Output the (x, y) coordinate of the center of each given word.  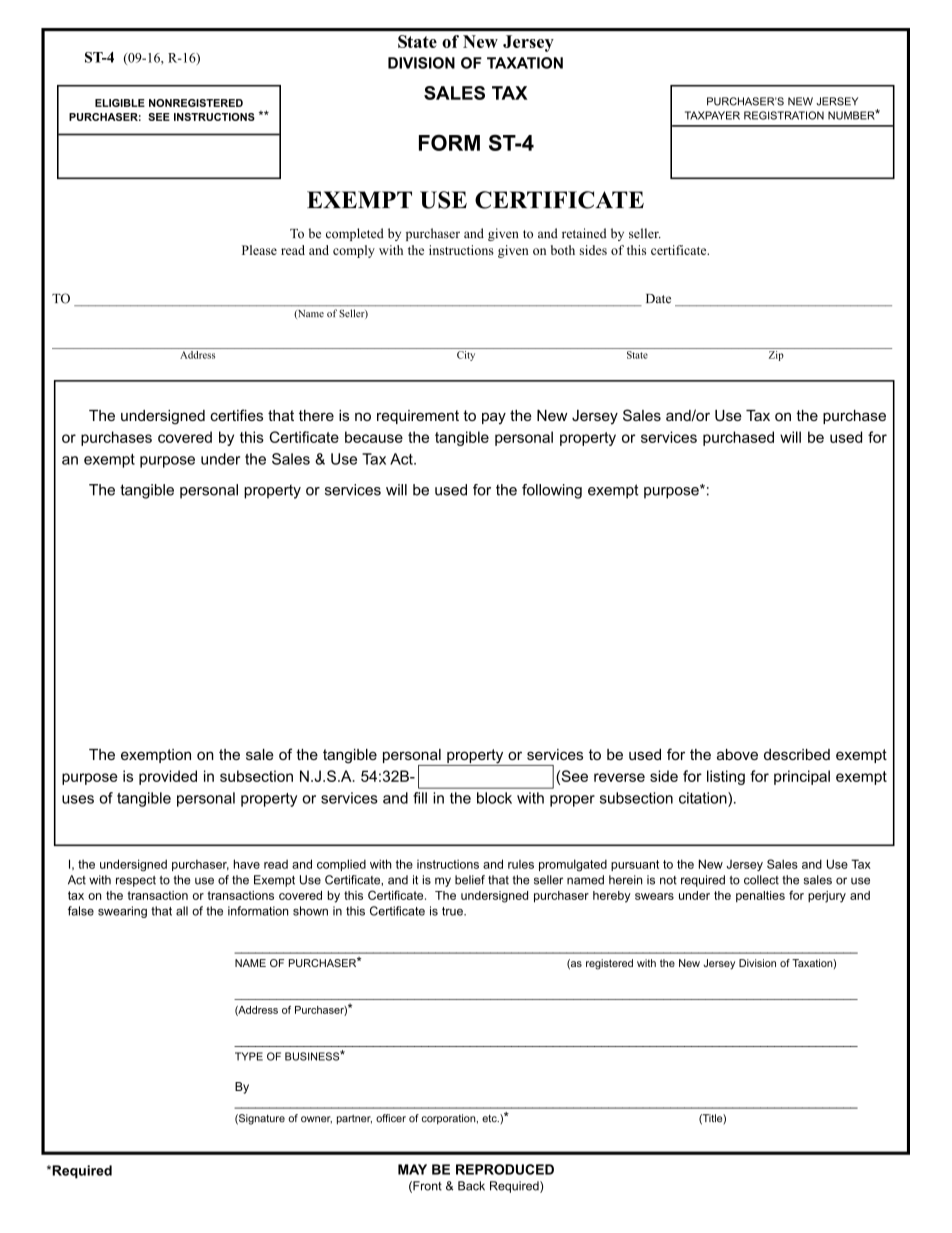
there (316, 415)
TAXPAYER (712, 115)
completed (355, 234)
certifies (236, 415)
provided (168, 777)
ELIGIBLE (120, 103)
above (737, 754)
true (453, 911)
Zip (776, 354)
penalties (760, 896)
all (182, 911)
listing (726, 777)
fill (420, 798)
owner (316, 1120)
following (552, 491)
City (466, 354)
